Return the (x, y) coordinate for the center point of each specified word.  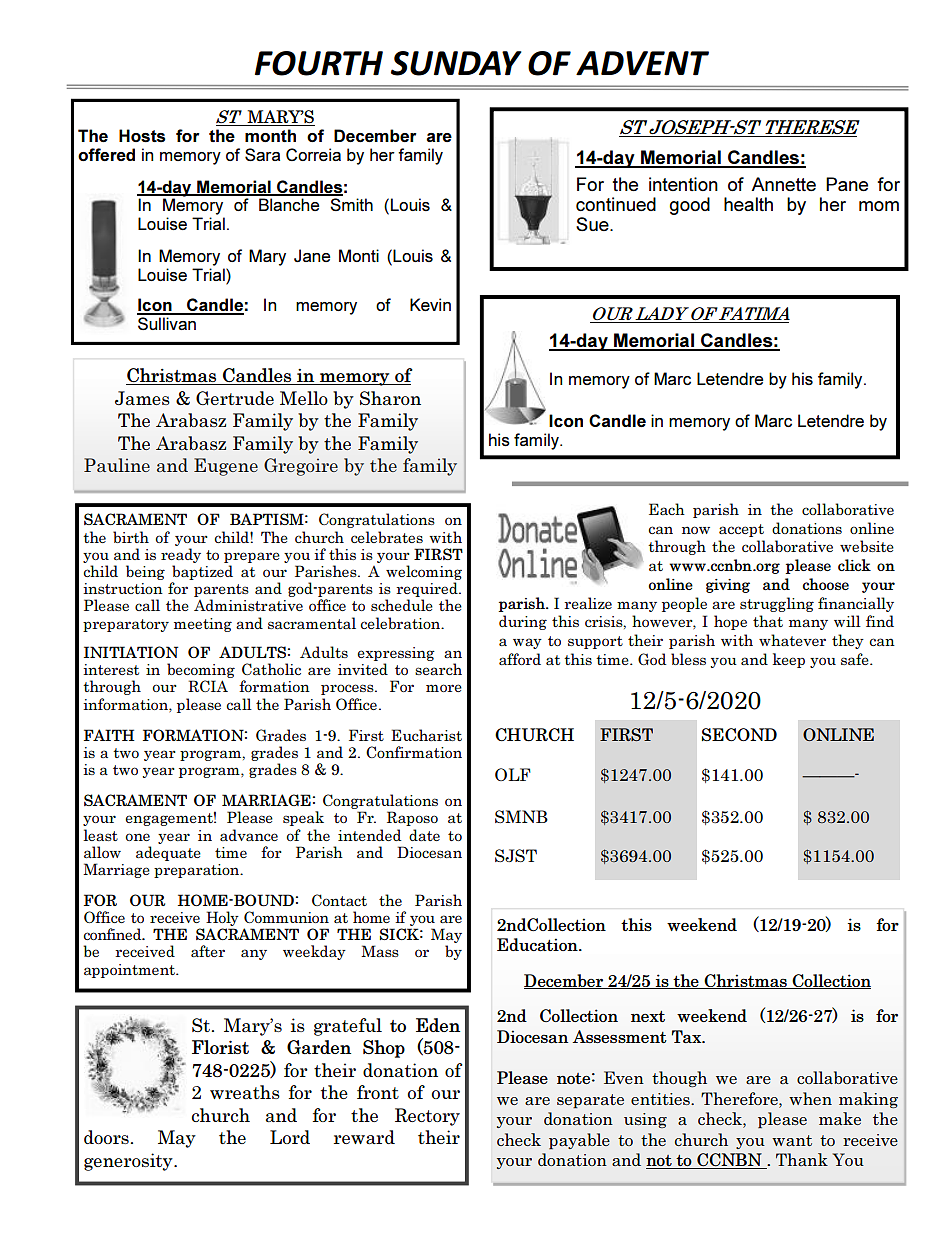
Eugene (226, 467)
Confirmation (414, 752)
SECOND (739, 734)
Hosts (142, 136)
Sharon (390, 398)
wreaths (245, 1092)
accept (741, 530)
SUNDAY (456, 63)
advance (249, 835)
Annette (783, 184)
